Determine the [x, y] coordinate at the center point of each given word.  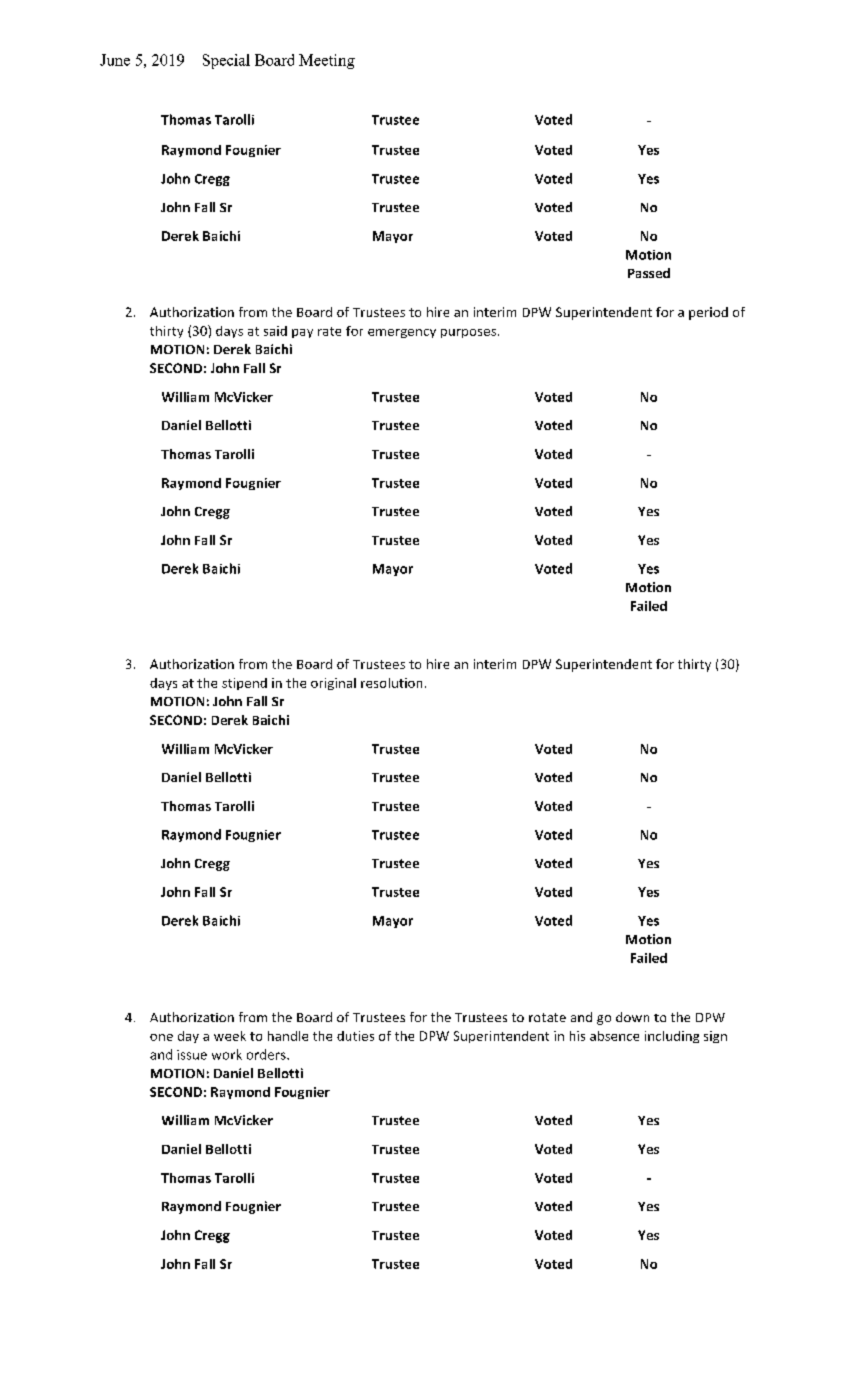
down [632, 1017]
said [275, 331]
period [708, 313]
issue [192, 1055]
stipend [244, 684]
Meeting [327, 61]
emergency [402, 333]
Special [226, 61]
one [161, 1037]
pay [302, 333]
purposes [470, 333]
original [333, 684]
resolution [391, 683]
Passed [649, 273]
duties [355, 1036]
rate [329, 331]
